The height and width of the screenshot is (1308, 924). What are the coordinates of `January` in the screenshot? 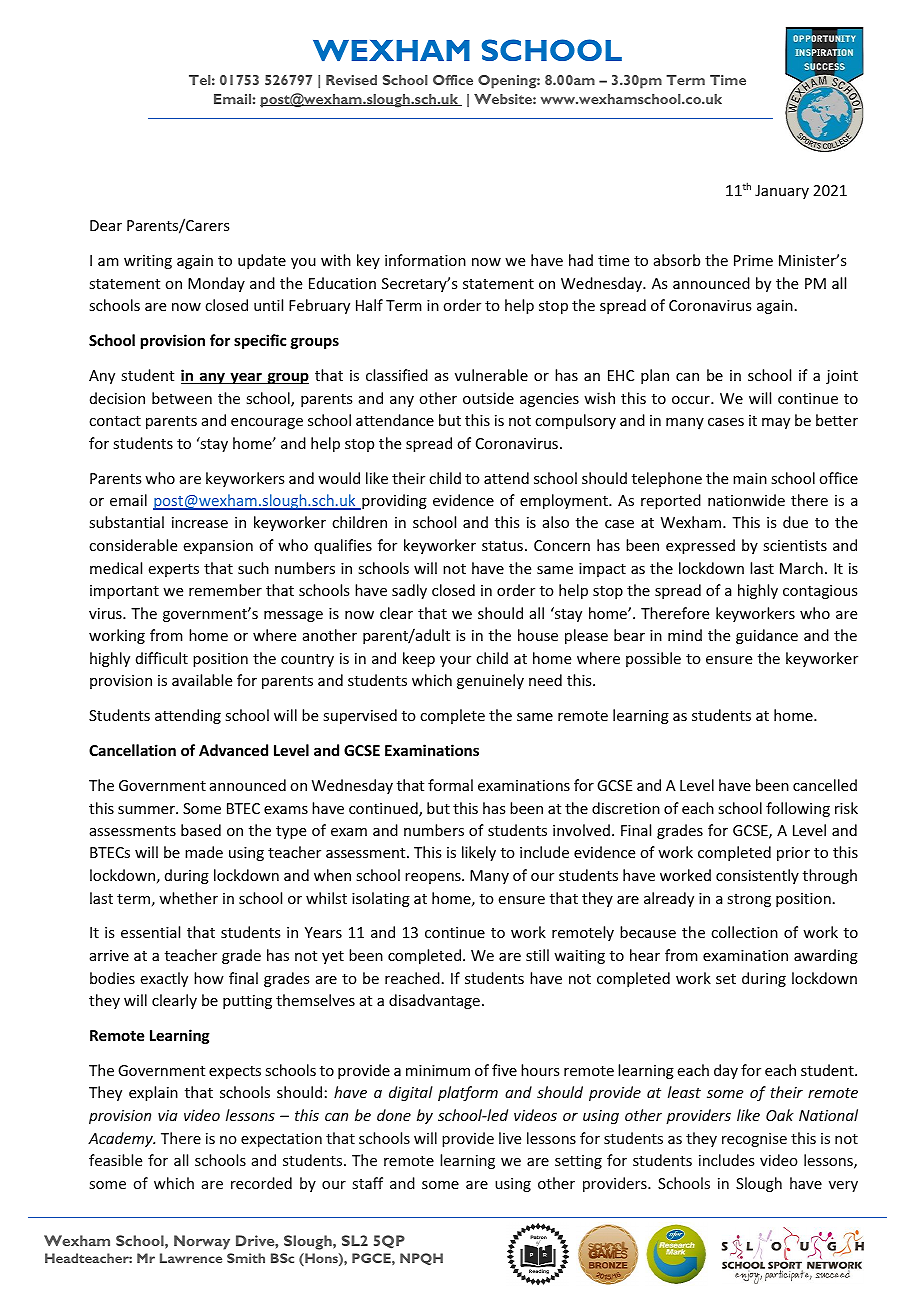 It's located at (782, 192).
